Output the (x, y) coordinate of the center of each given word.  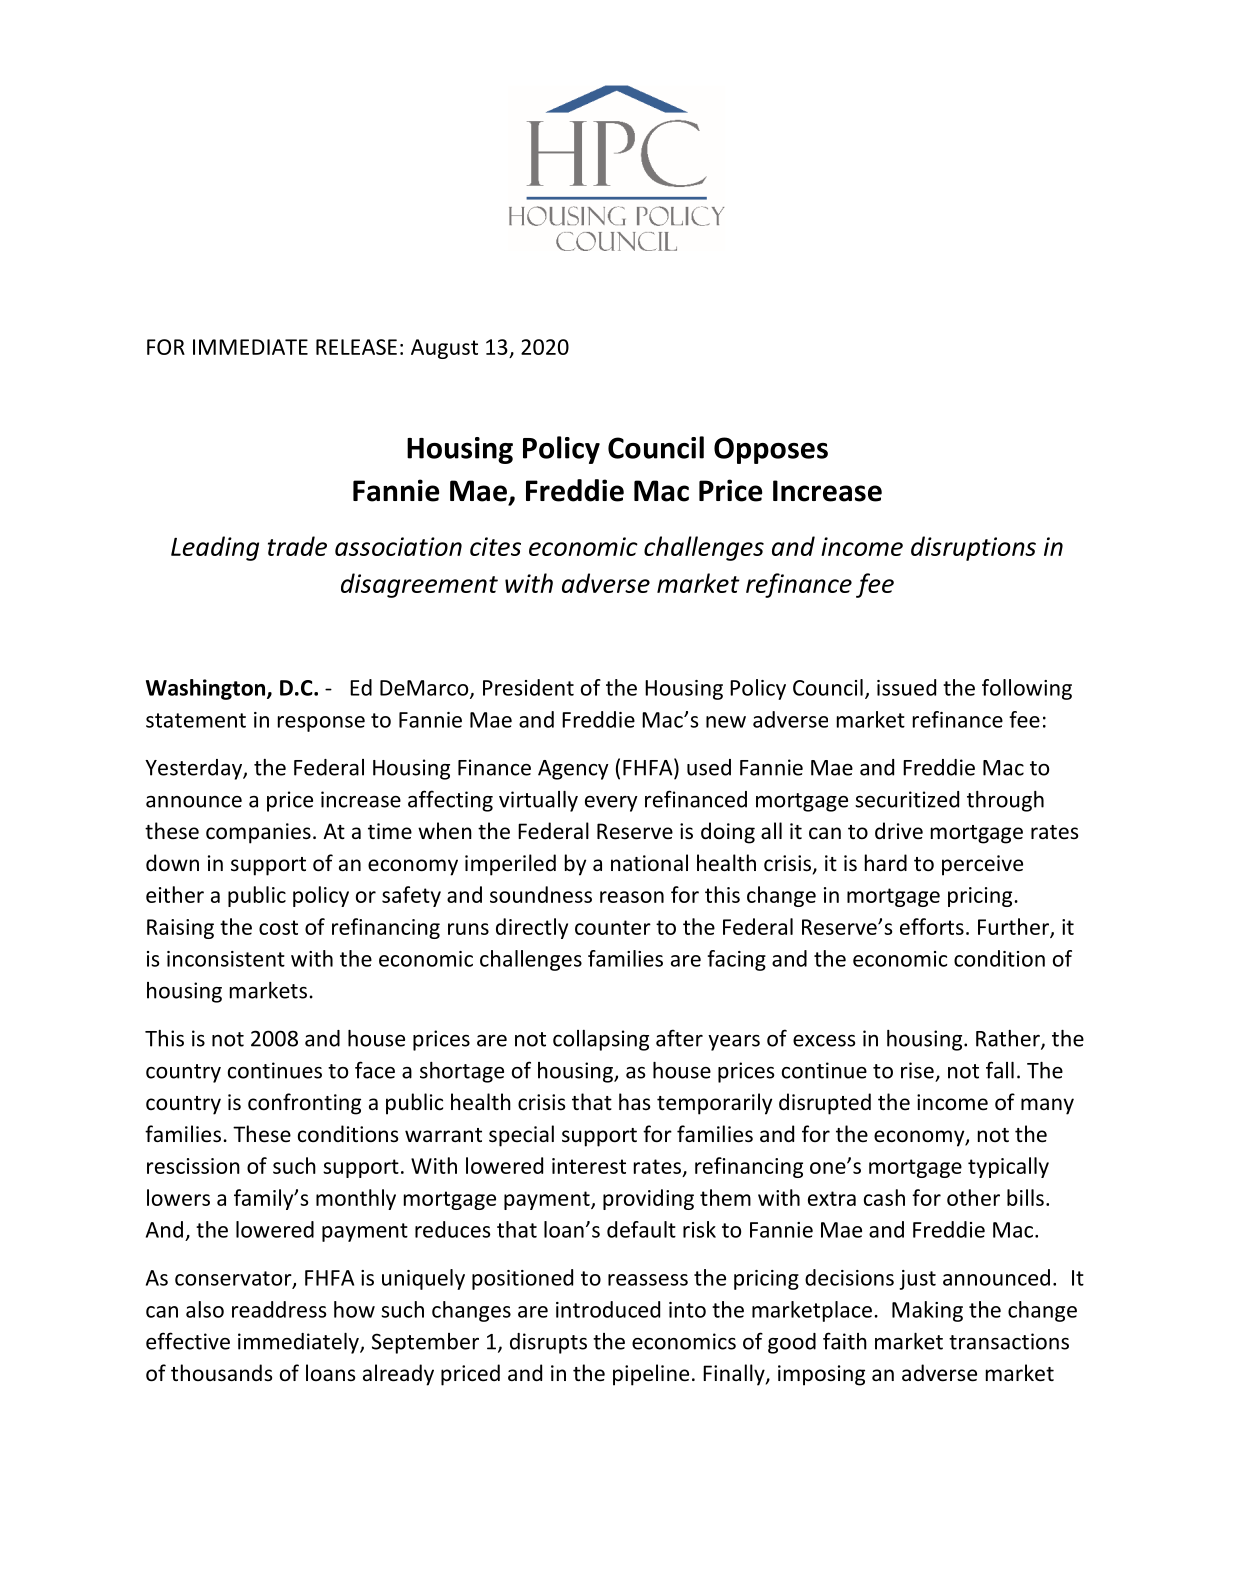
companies (258, 833)
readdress (279, 1309)
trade (297, 546)
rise (917, 1070)
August (444, 349)
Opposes (771, 450)
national (649, 863)
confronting (304, 1104)
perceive (982, 865)
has (634, 1101)
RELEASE (356, 347)
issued (906, 687)
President (528, 687)
